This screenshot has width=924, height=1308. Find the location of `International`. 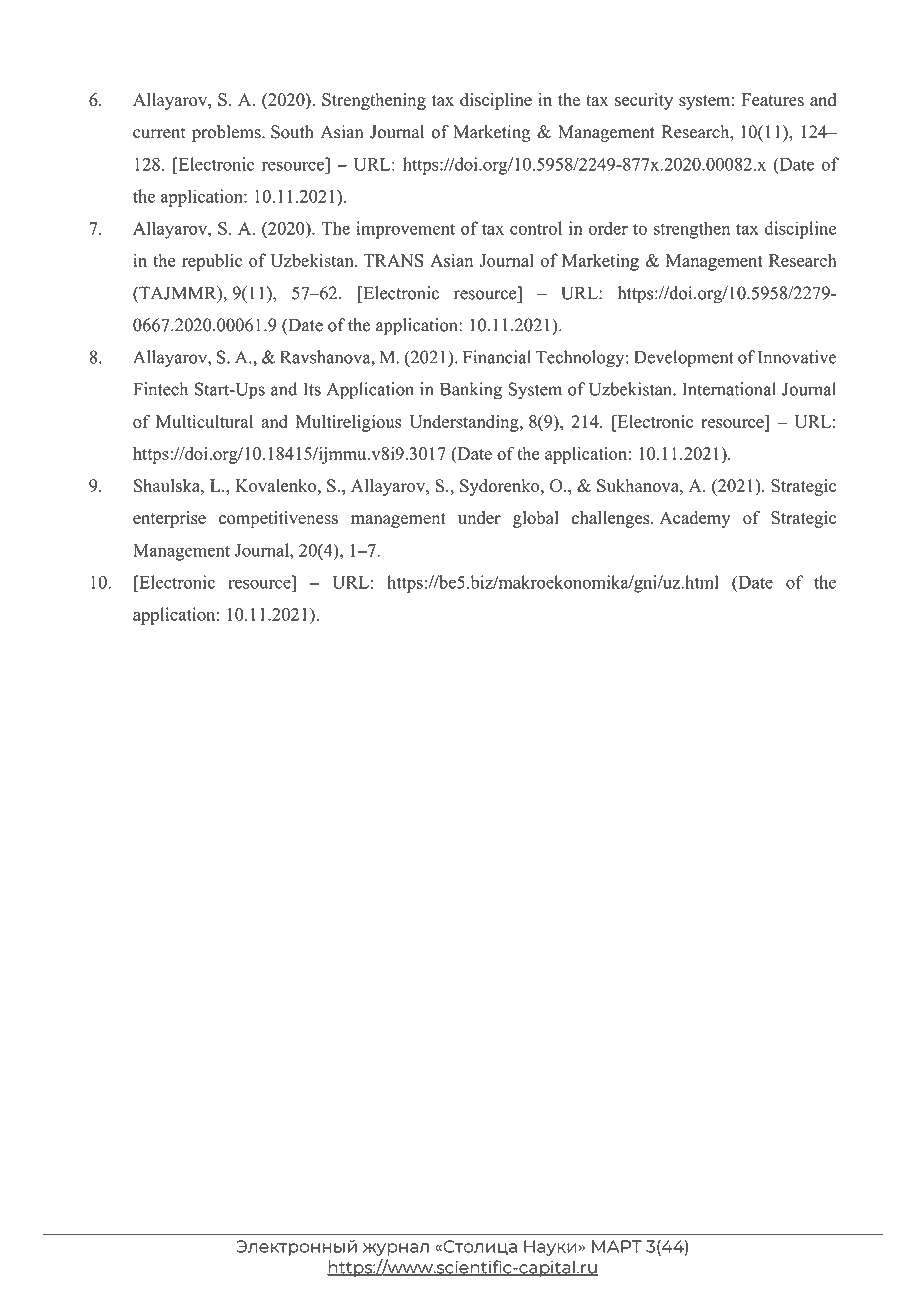

International is located at coordinates (729, 389).
